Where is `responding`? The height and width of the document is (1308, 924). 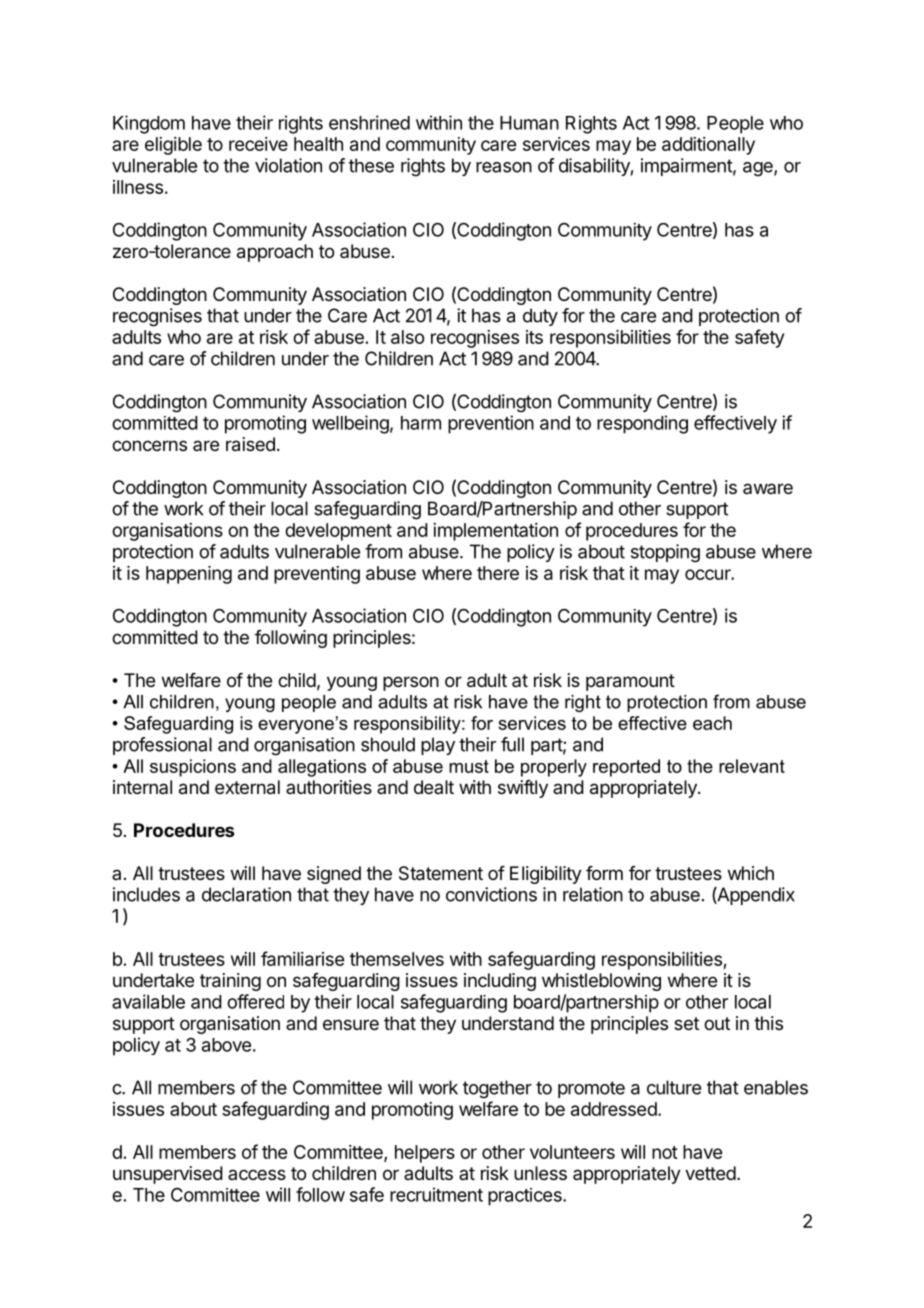 responding is located at coordinates (642, 424).
